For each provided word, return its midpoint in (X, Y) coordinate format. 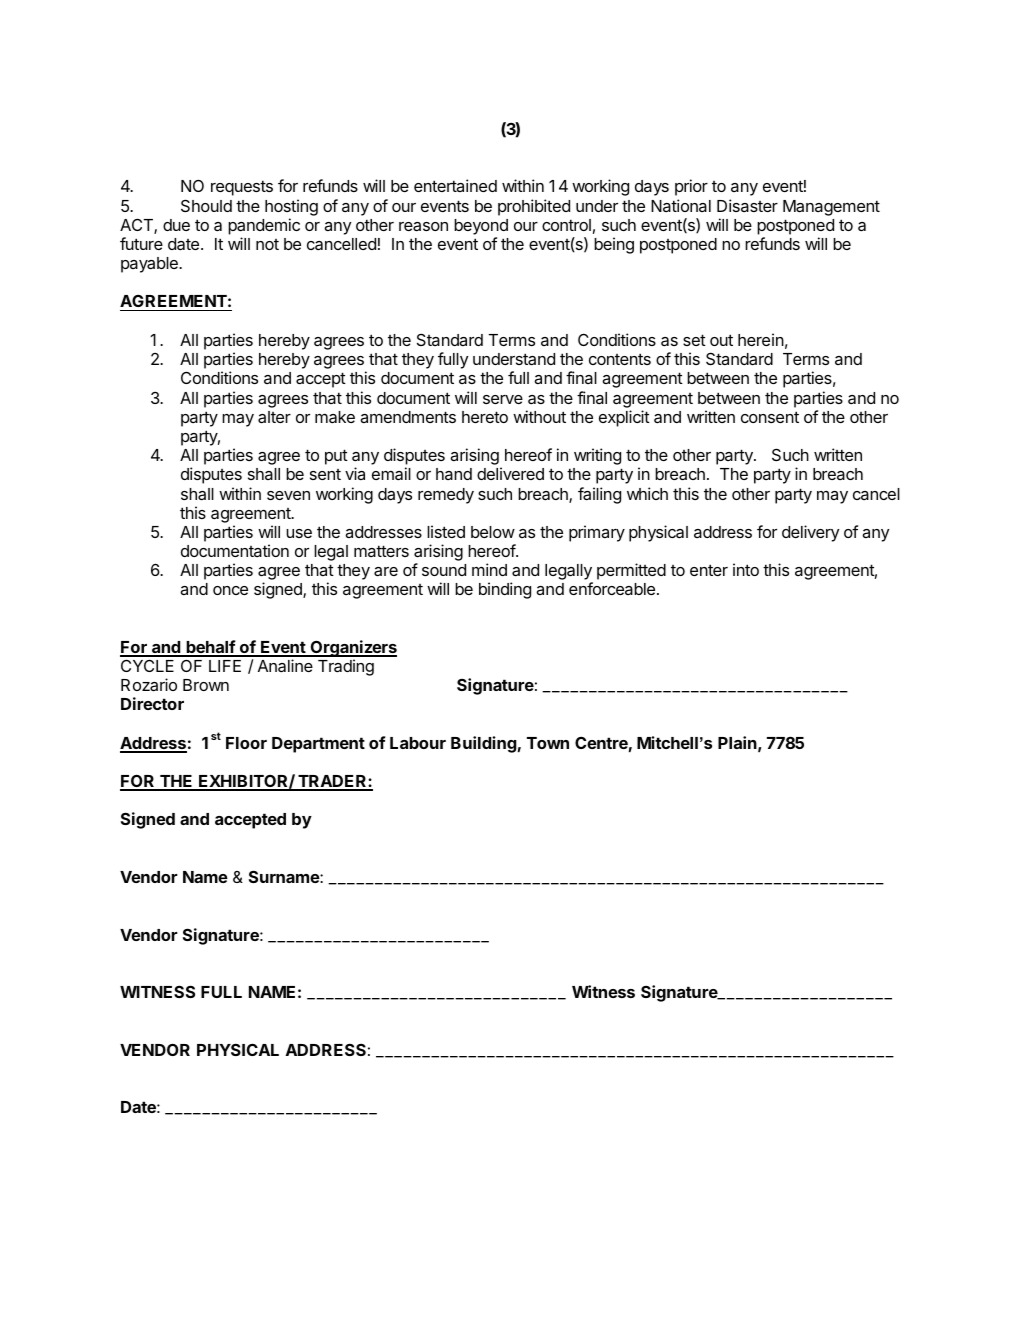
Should (206, 205)
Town (548, 743)
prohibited (534, 207)
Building (484, 744)
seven (288, 495)
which (647, 493)
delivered (510, 473)
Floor (246, 743)
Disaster (747, 205)
